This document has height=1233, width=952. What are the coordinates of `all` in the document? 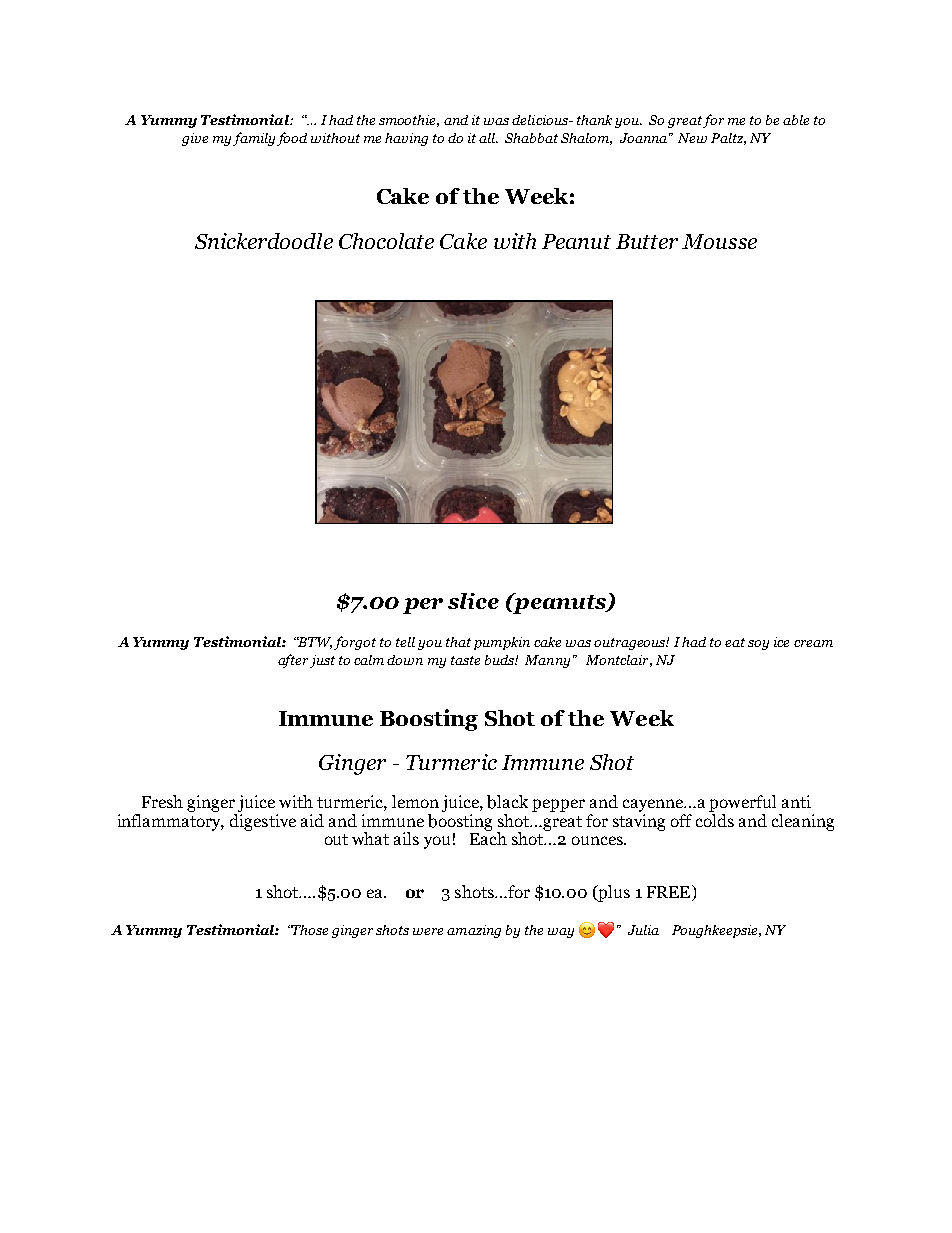 It's located at (488, 138).
